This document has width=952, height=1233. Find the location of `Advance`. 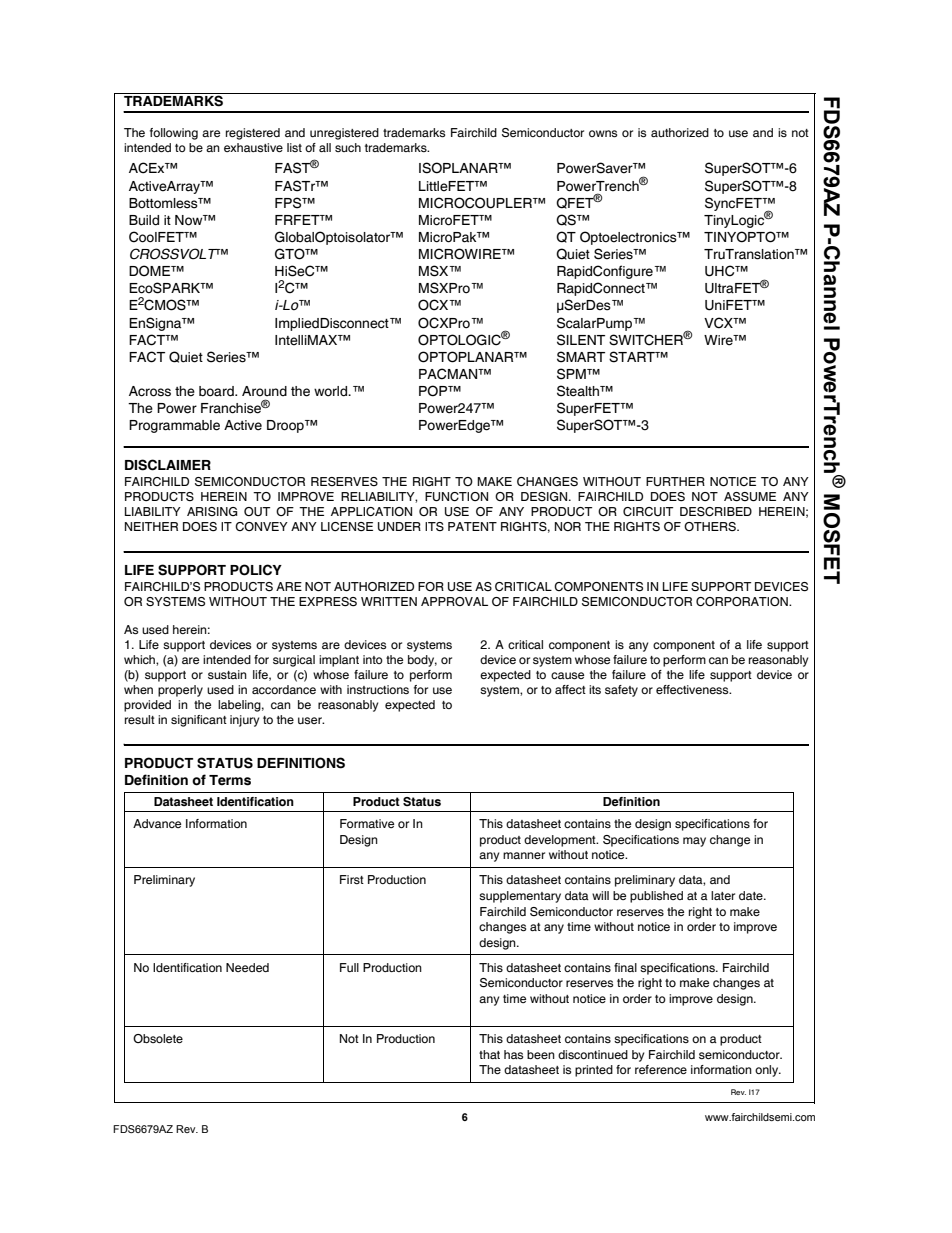

Advance is located at coordinates (157, 823).
